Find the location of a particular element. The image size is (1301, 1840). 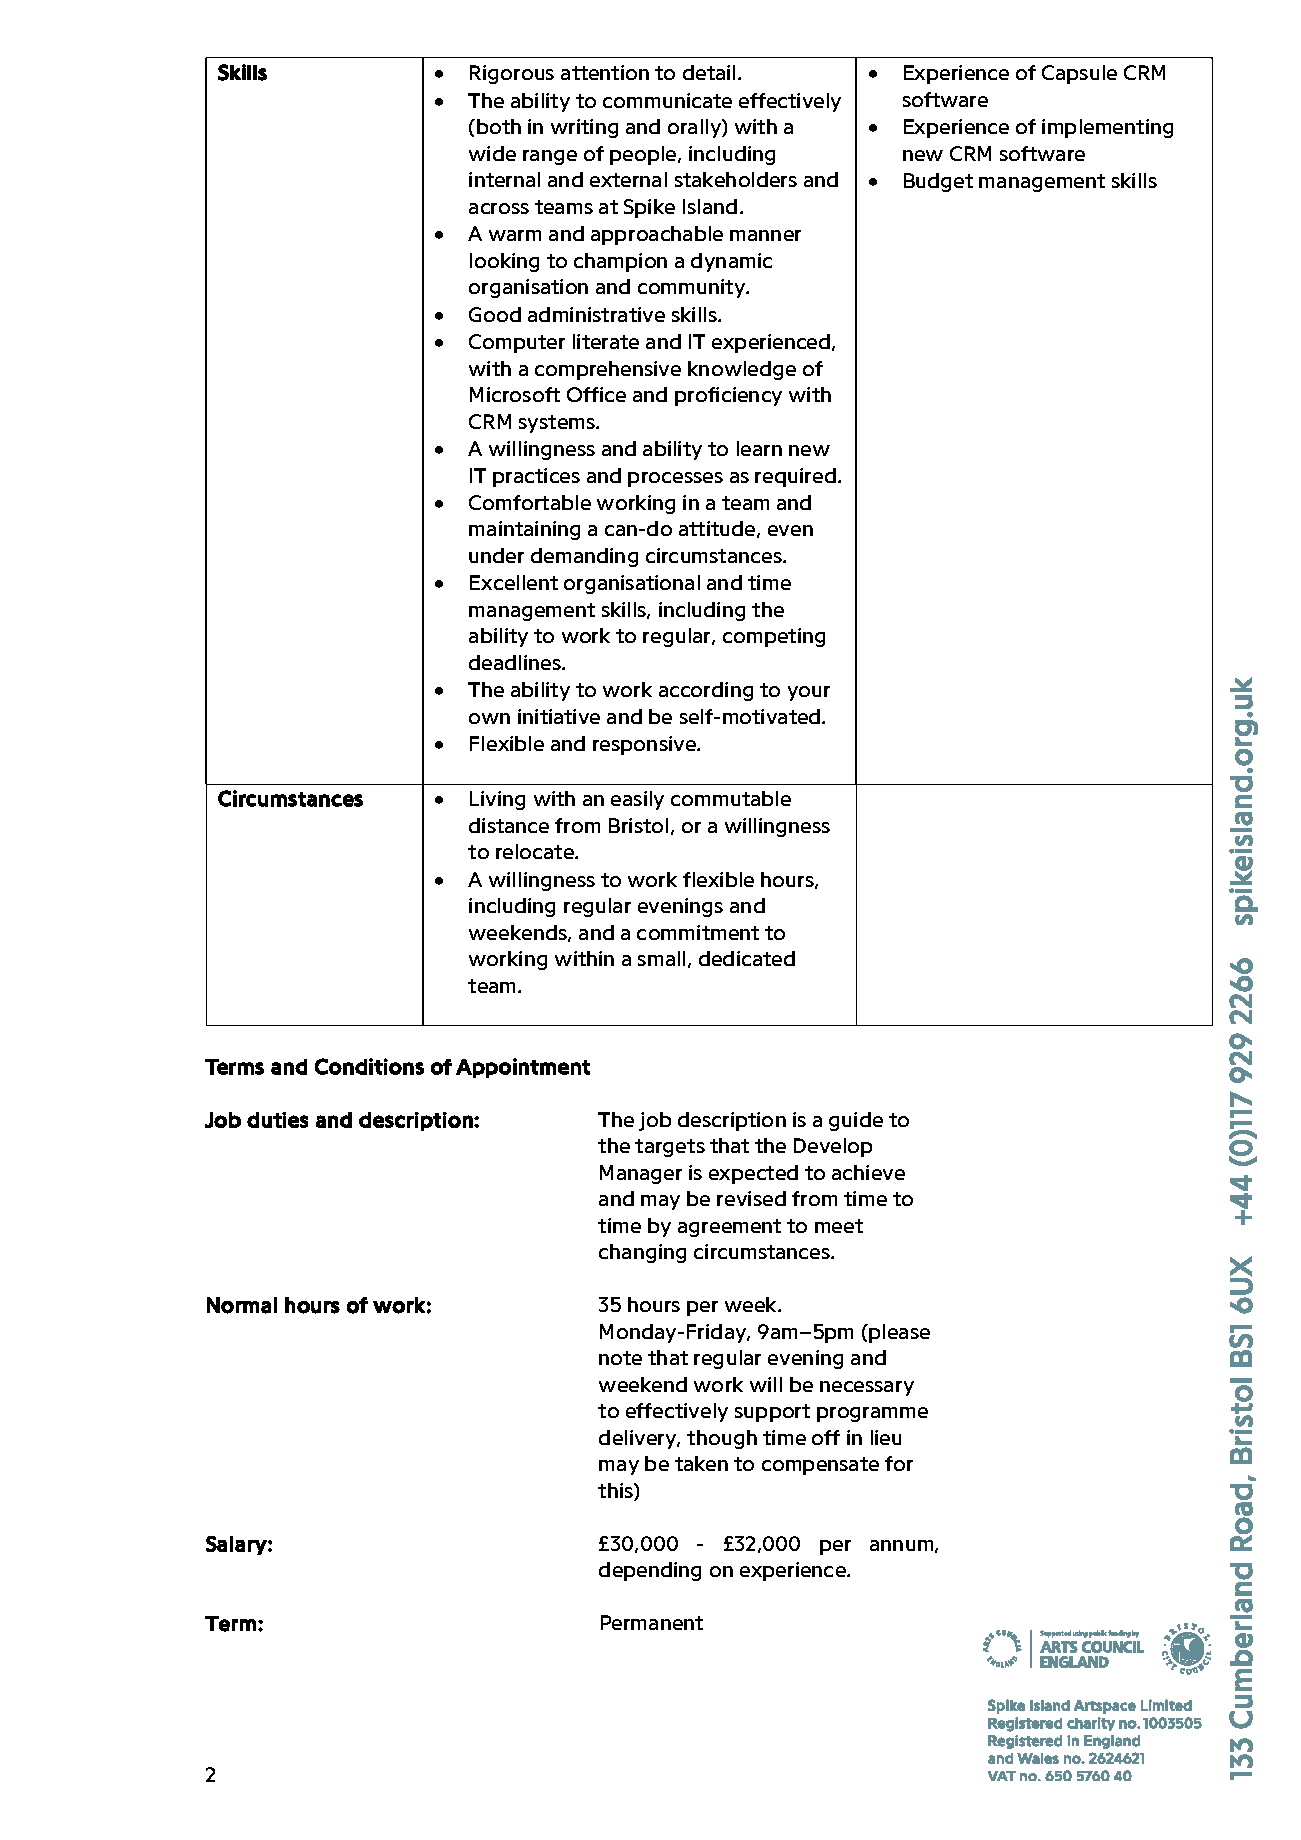

Living is located at coordinates (497, 800).
